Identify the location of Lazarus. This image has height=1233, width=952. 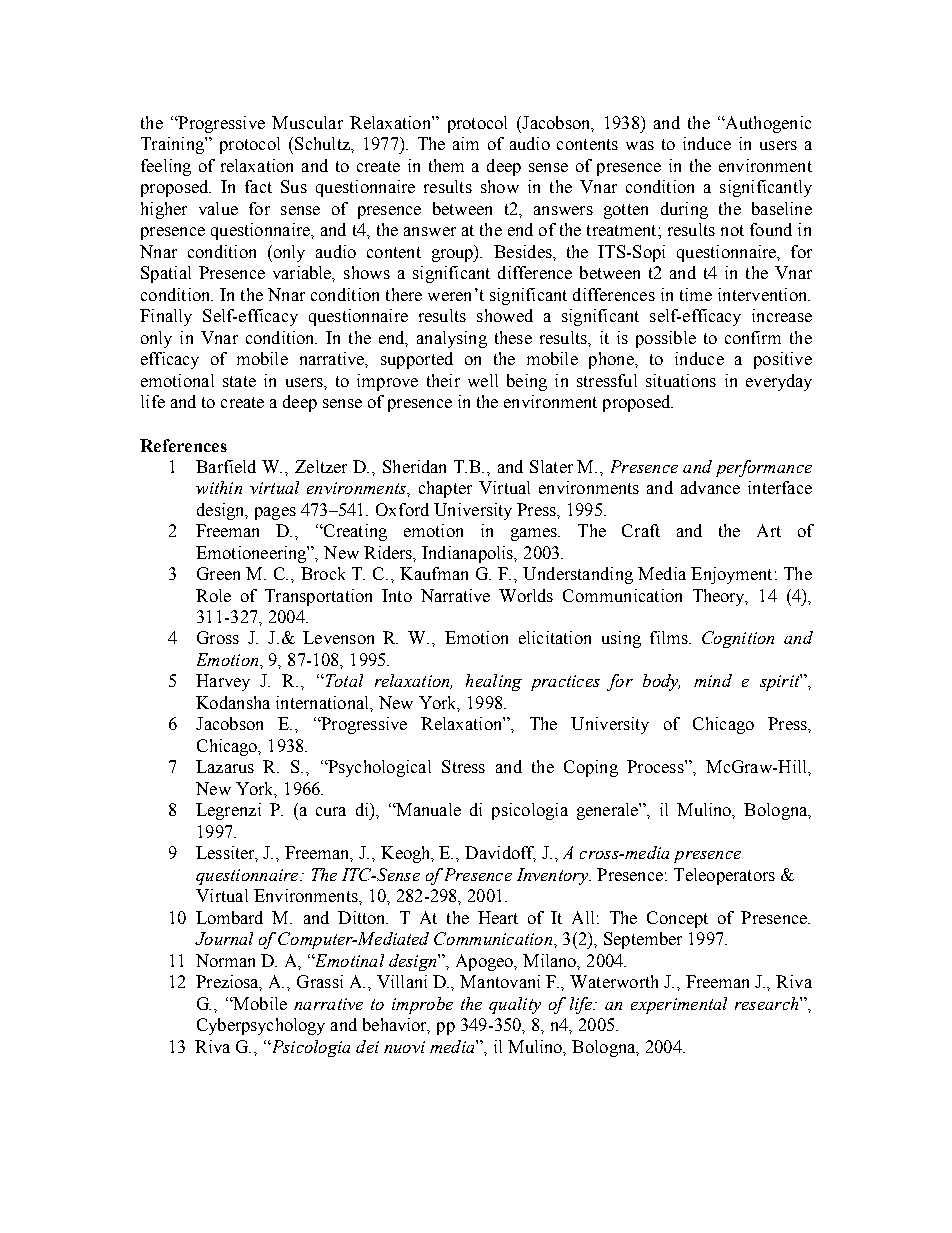
(225, 766).
